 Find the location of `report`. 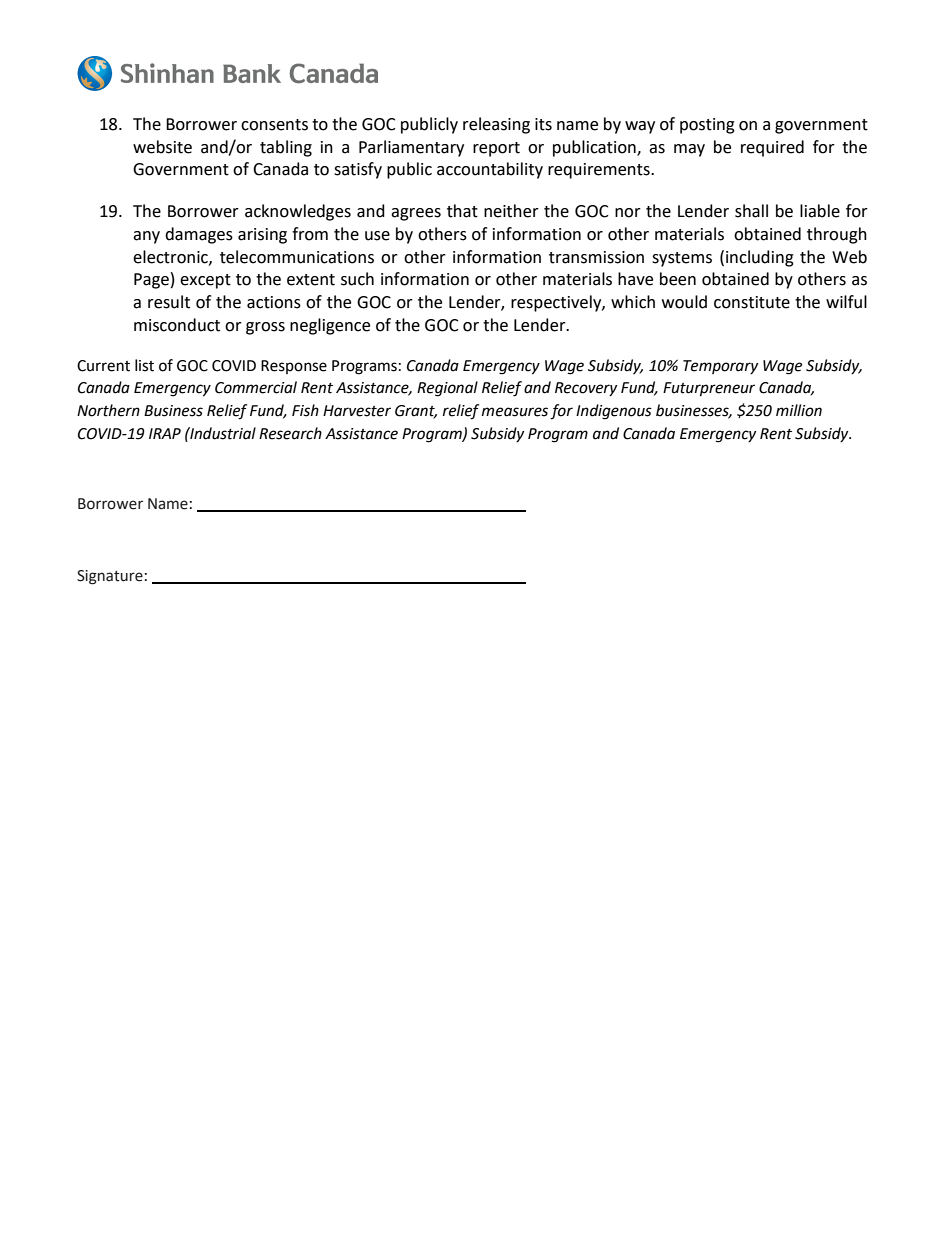

report is located at coordinates (496, 149).
